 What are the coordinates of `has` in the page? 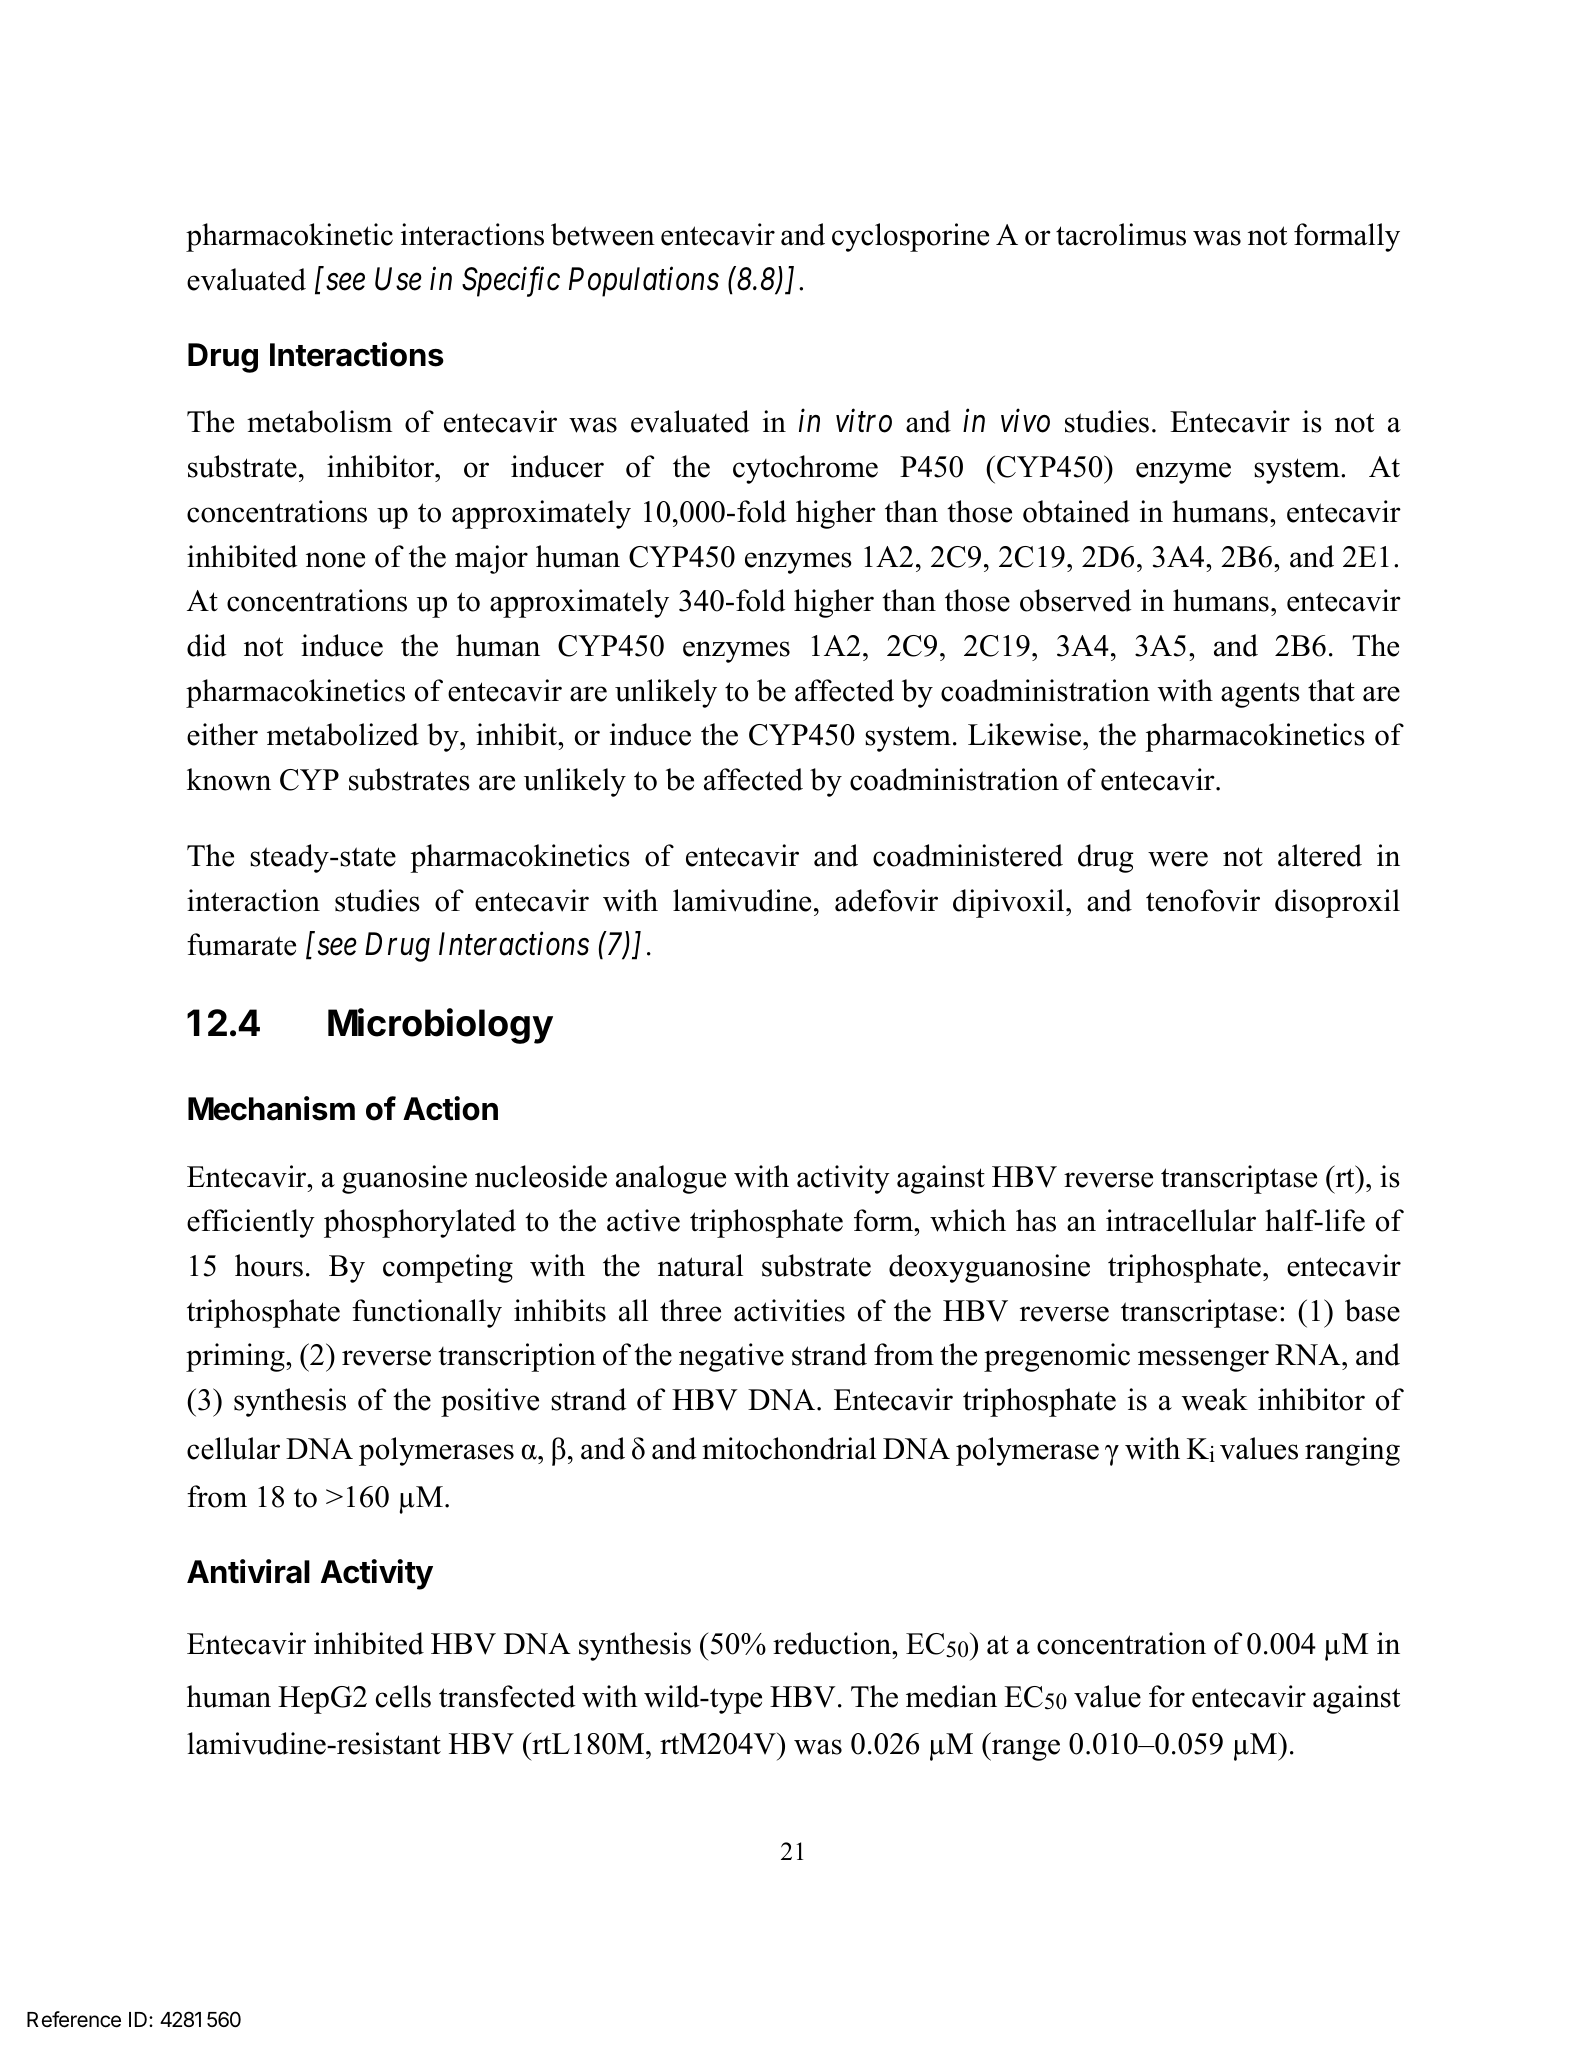 It's located at (1036, 1220).
